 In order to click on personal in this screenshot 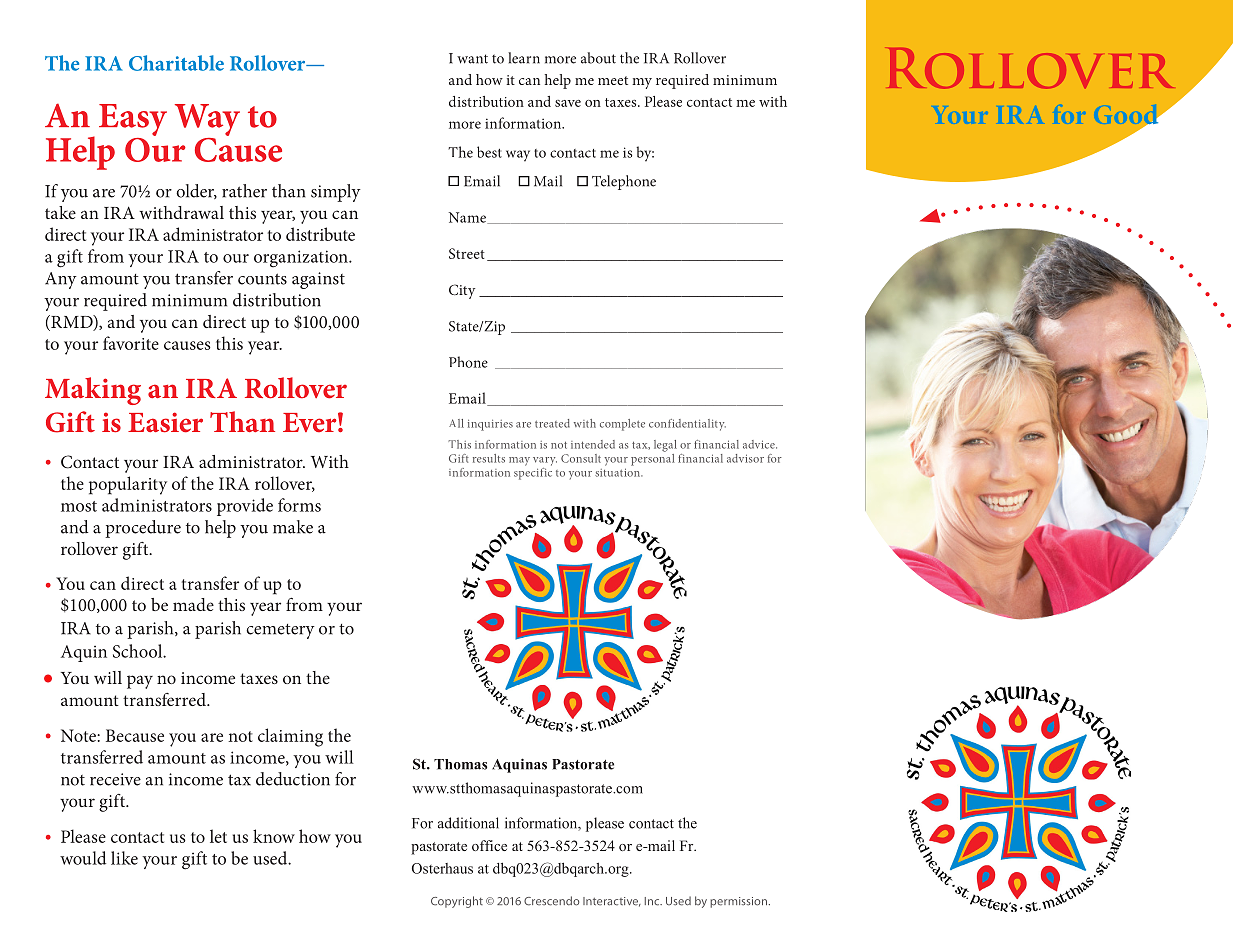, I will do `click(652, 458)`.
